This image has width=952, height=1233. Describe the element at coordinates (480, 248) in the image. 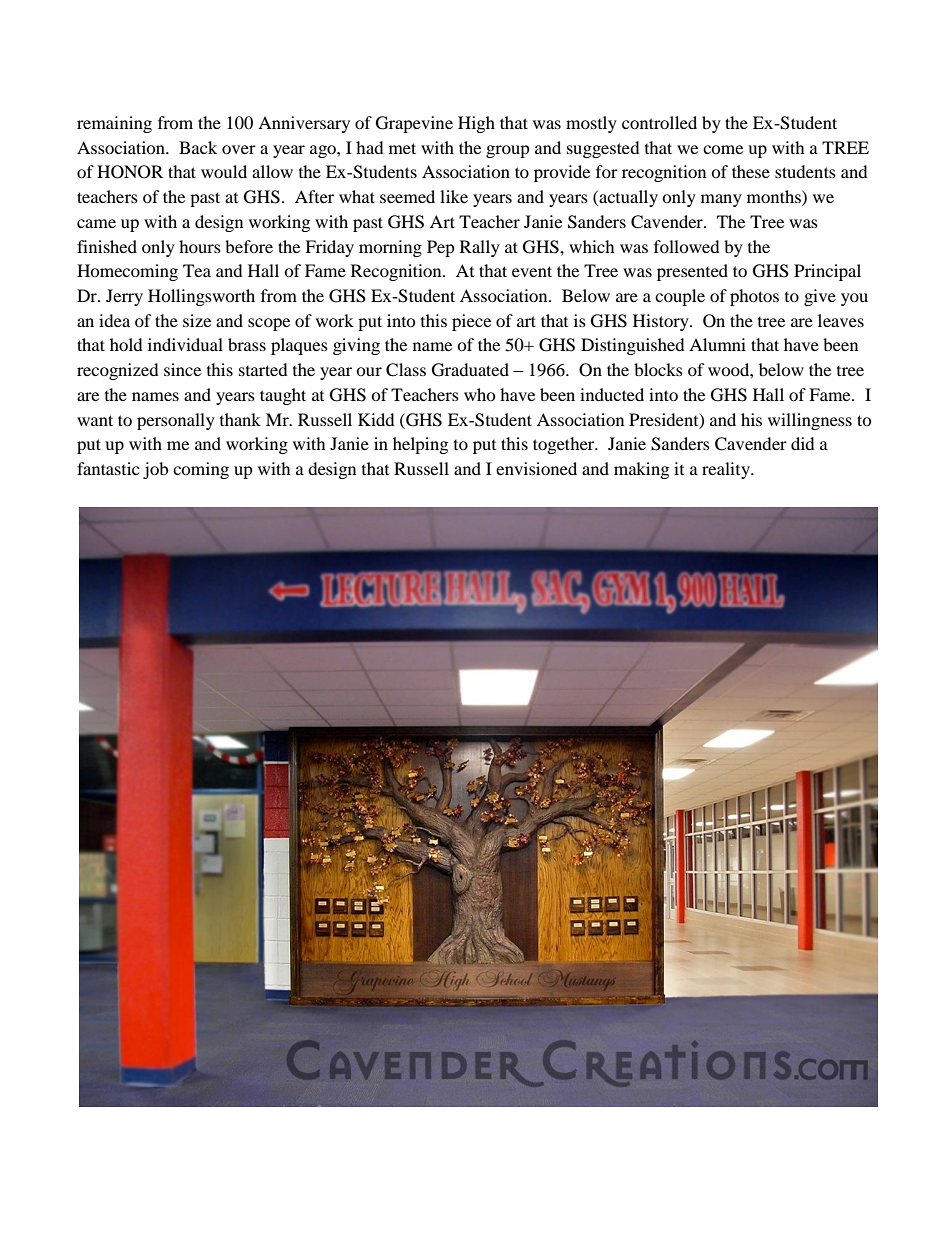

I see `Rally` at that location.
